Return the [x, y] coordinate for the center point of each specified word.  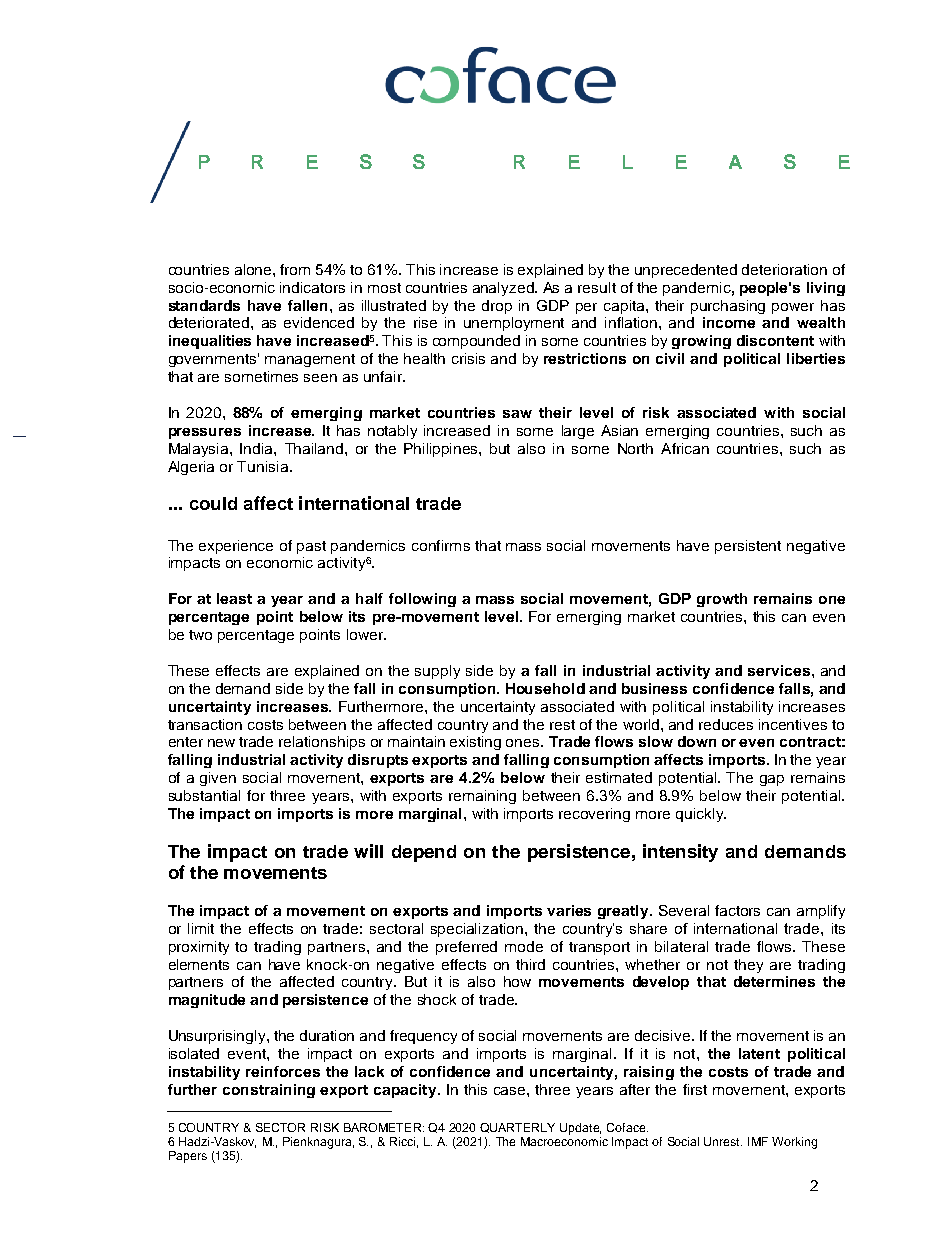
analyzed [504, 289]
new [221, 743]
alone [254, 269]
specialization [477, 930]
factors [737, 910]
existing [475, 743]
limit [201, 928]
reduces [726, 724]
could [213, 503]
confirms [441, 545]
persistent [748, 547]
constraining [269, 1091]
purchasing [728, 307]
